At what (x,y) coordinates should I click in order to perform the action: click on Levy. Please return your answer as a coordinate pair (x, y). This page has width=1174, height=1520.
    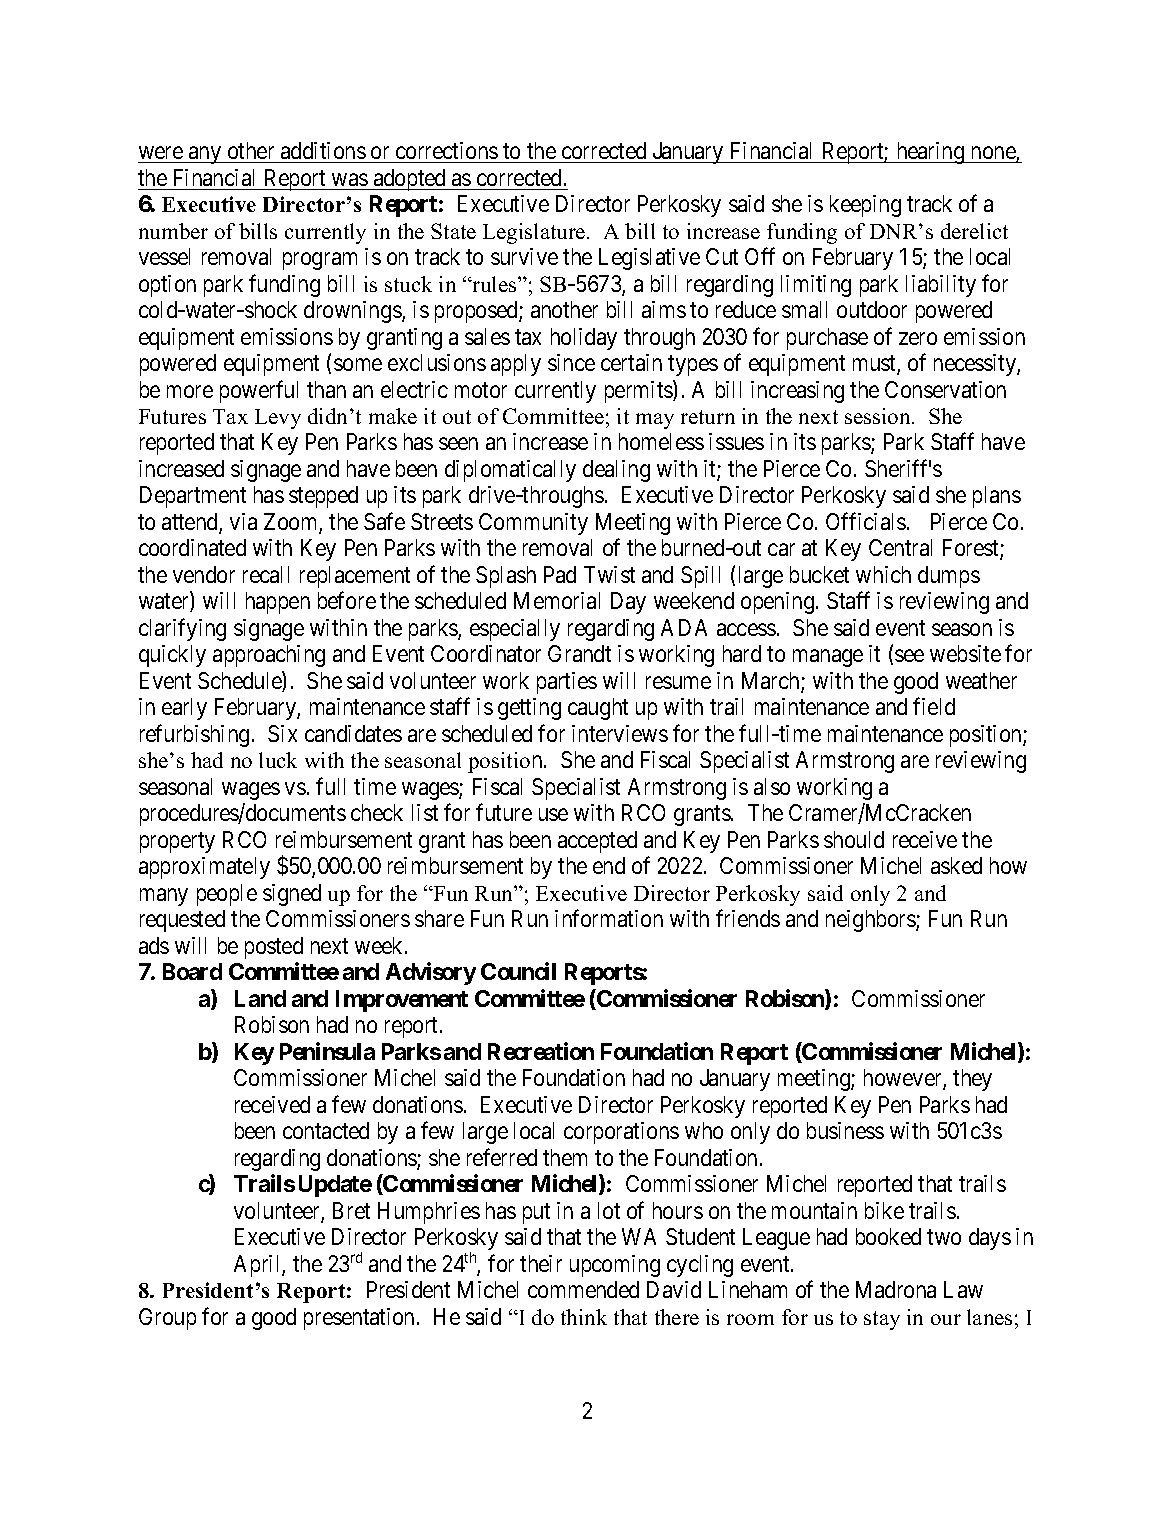
    Looking at the image, I should click on (278, 419).
